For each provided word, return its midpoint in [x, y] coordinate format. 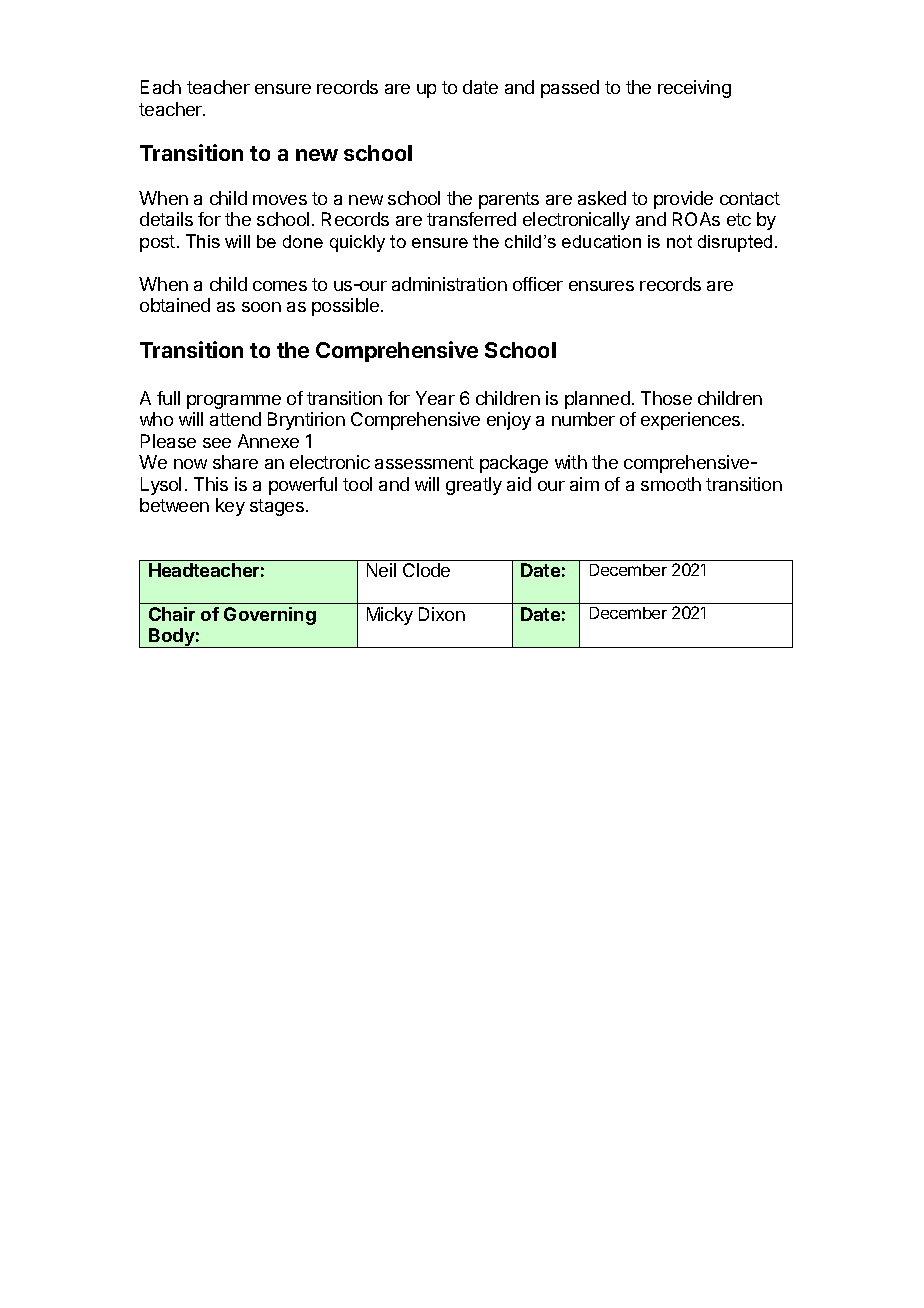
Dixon [442, 614]
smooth [671, 484]
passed [570, 89]
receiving [694, 89]
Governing [270, 616]
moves [280, 200]
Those [666, 398]
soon [261, 307]
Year [435, 398]
